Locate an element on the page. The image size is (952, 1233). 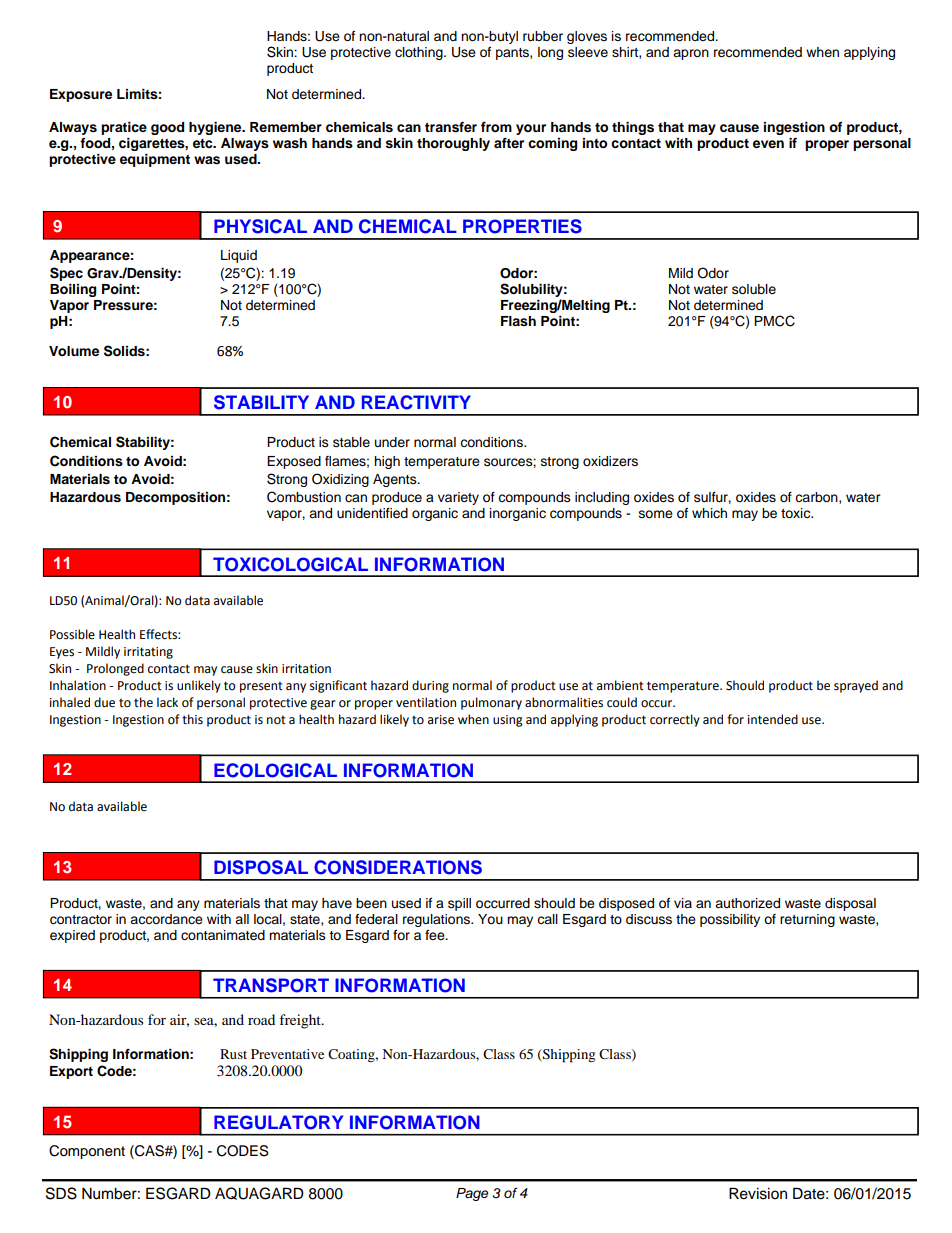
Component is located at coordinates (87, 1152).
